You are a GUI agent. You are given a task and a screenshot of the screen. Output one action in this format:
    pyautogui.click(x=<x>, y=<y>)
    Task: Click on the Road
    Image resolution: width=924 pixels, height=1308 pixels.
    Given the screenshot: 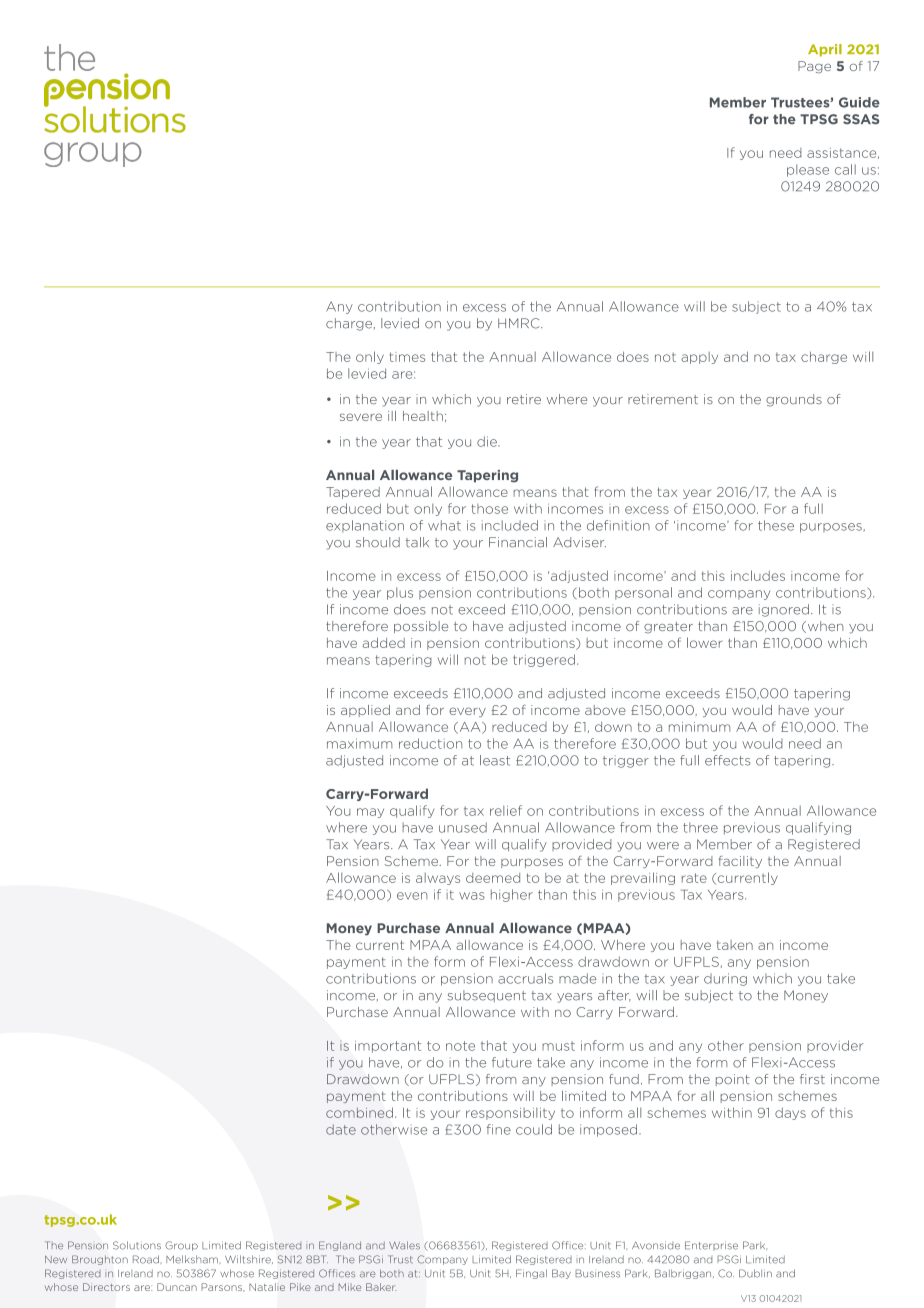 What is the action you would take?
    pyautogui.click(x=146, y=1259)
